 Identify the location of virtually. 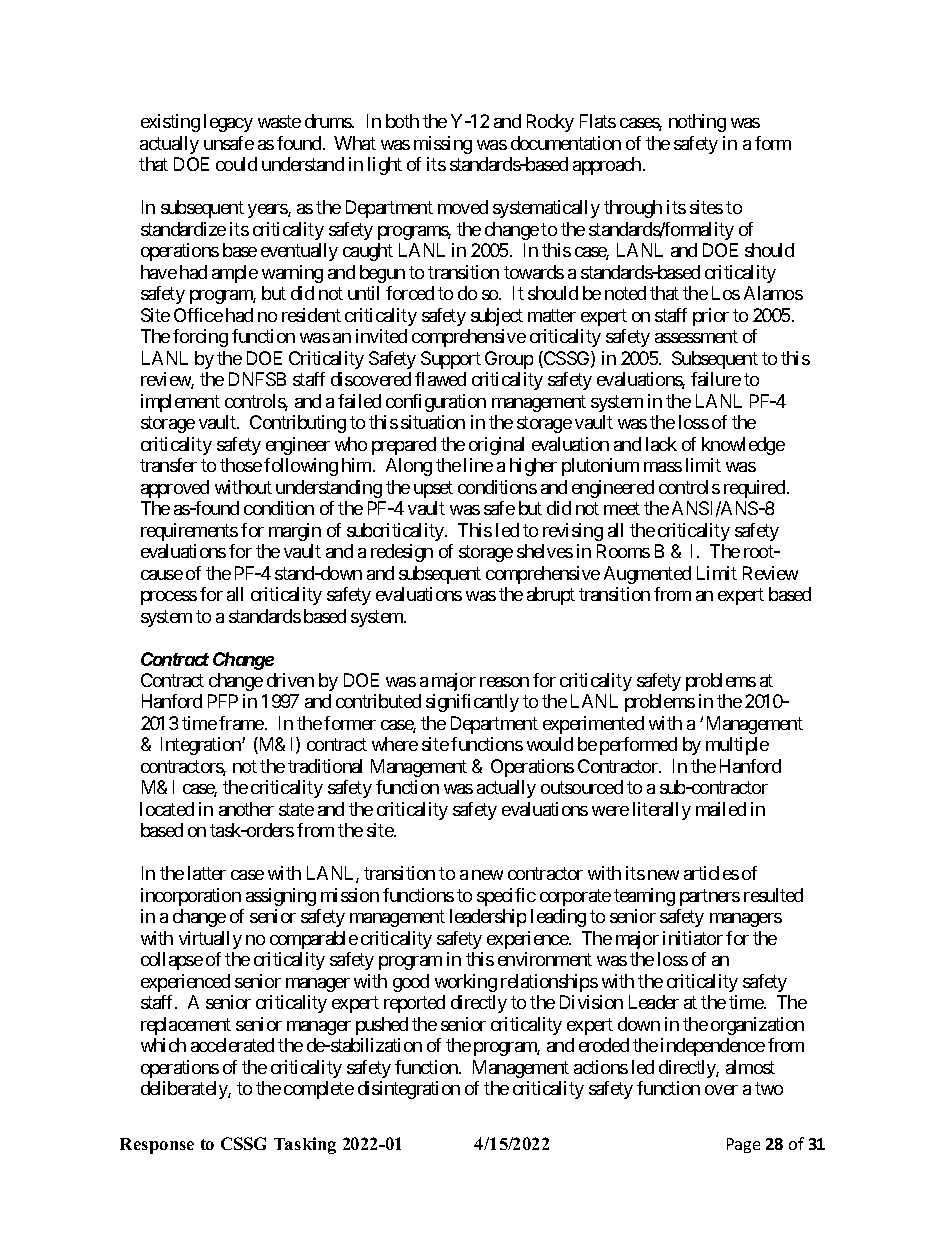
(210, 940).
